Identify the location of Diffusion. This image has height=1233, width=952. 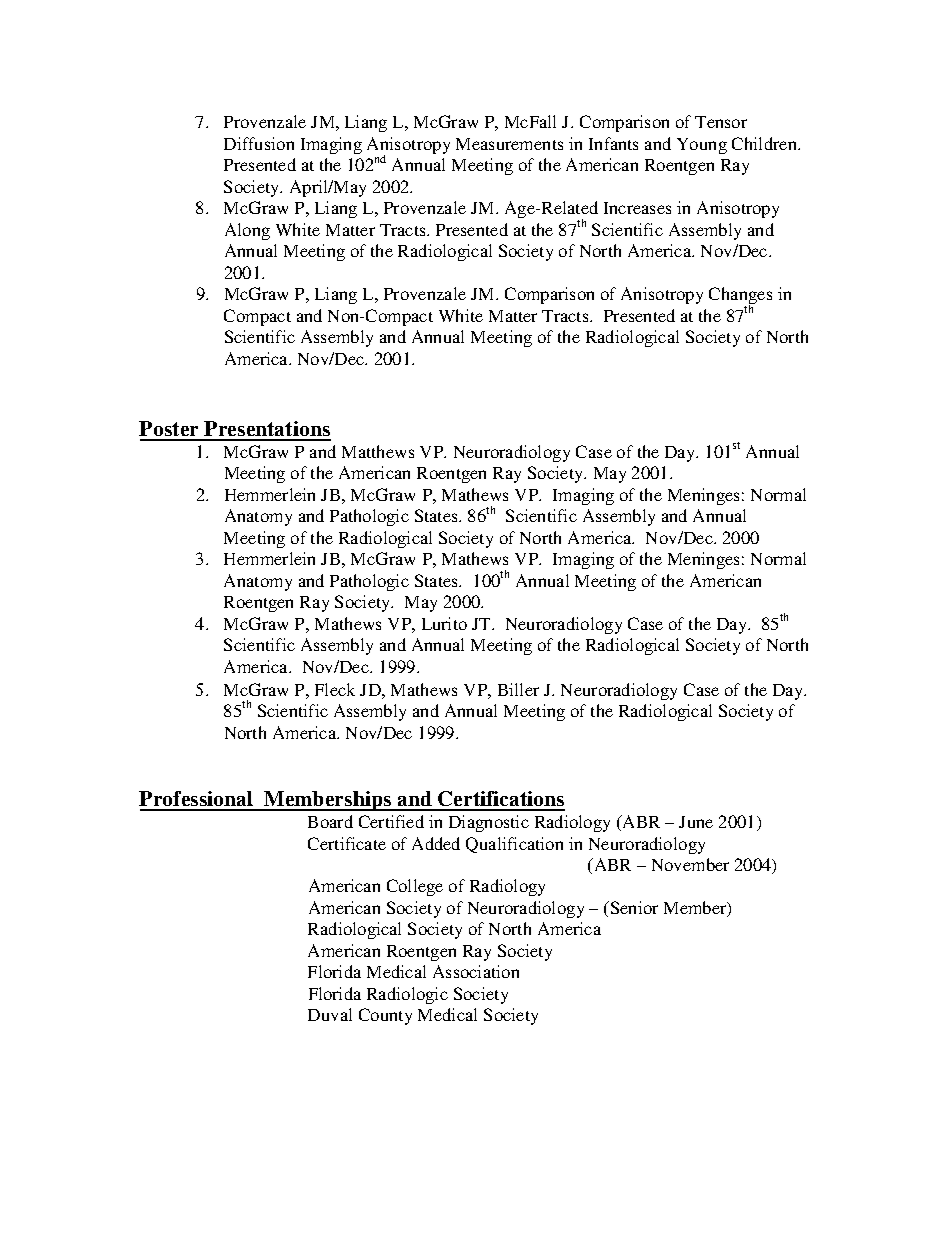
(259, 143).
